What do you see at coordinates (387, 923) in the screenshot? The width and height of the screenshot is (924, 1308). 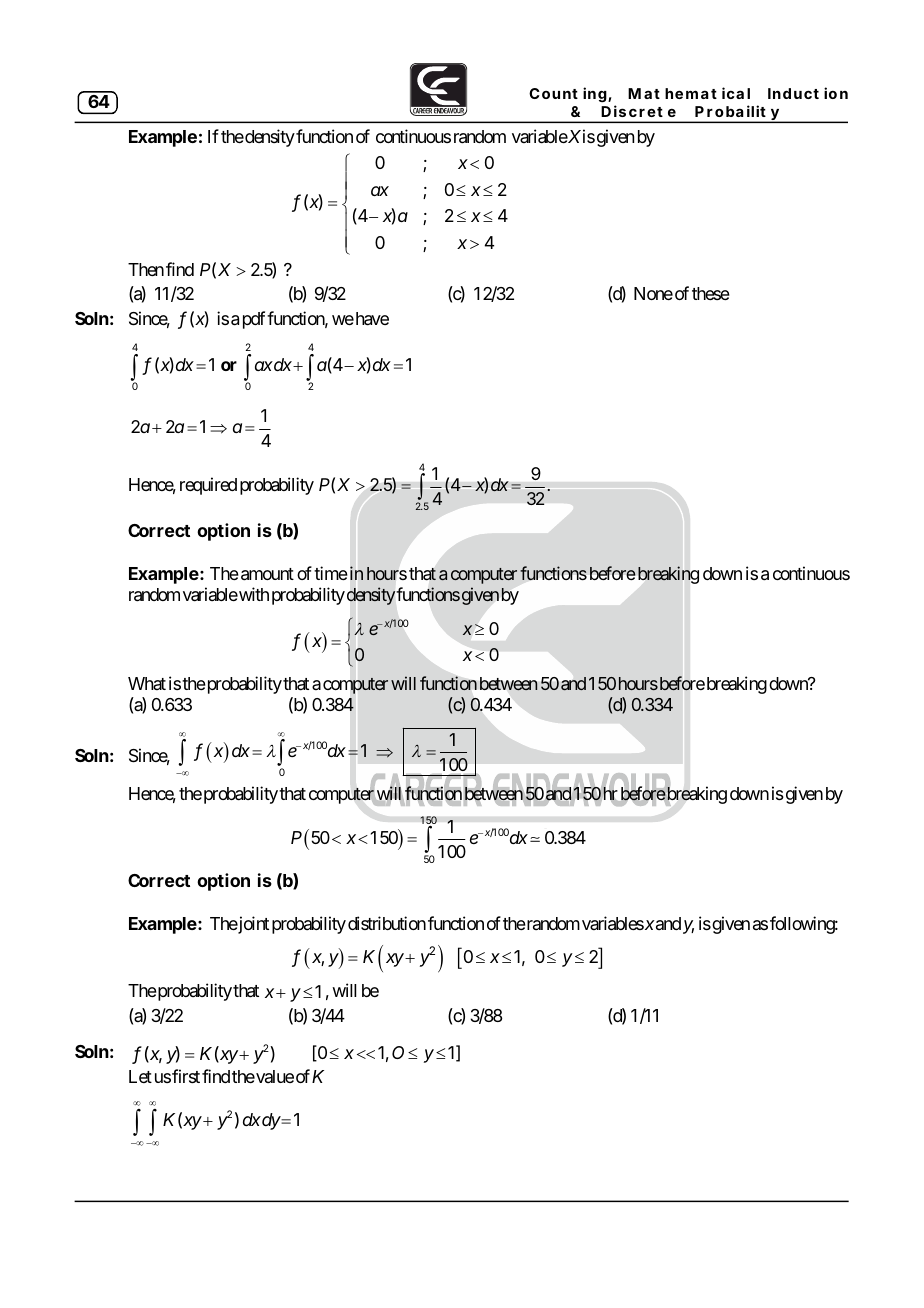 I see `distribution` at bounding box center [387, 923].
